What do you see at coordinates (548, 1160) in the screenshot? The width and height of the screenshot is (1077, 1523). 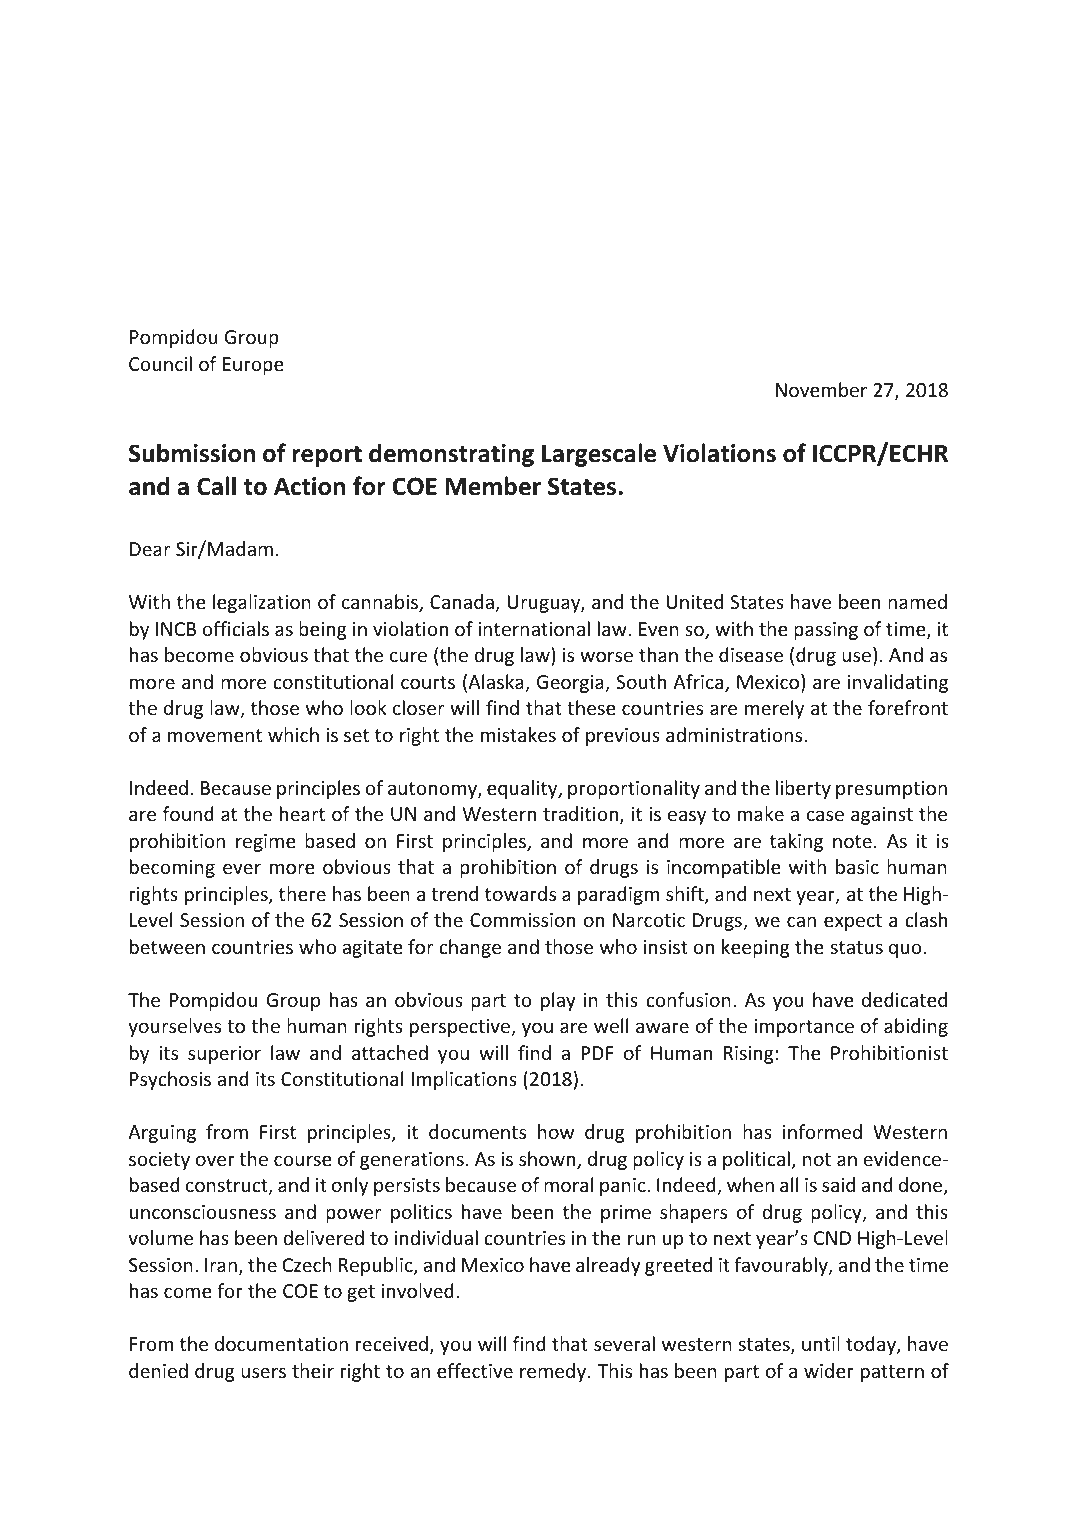 I see `shown` at bounding box center [548, 1160].
